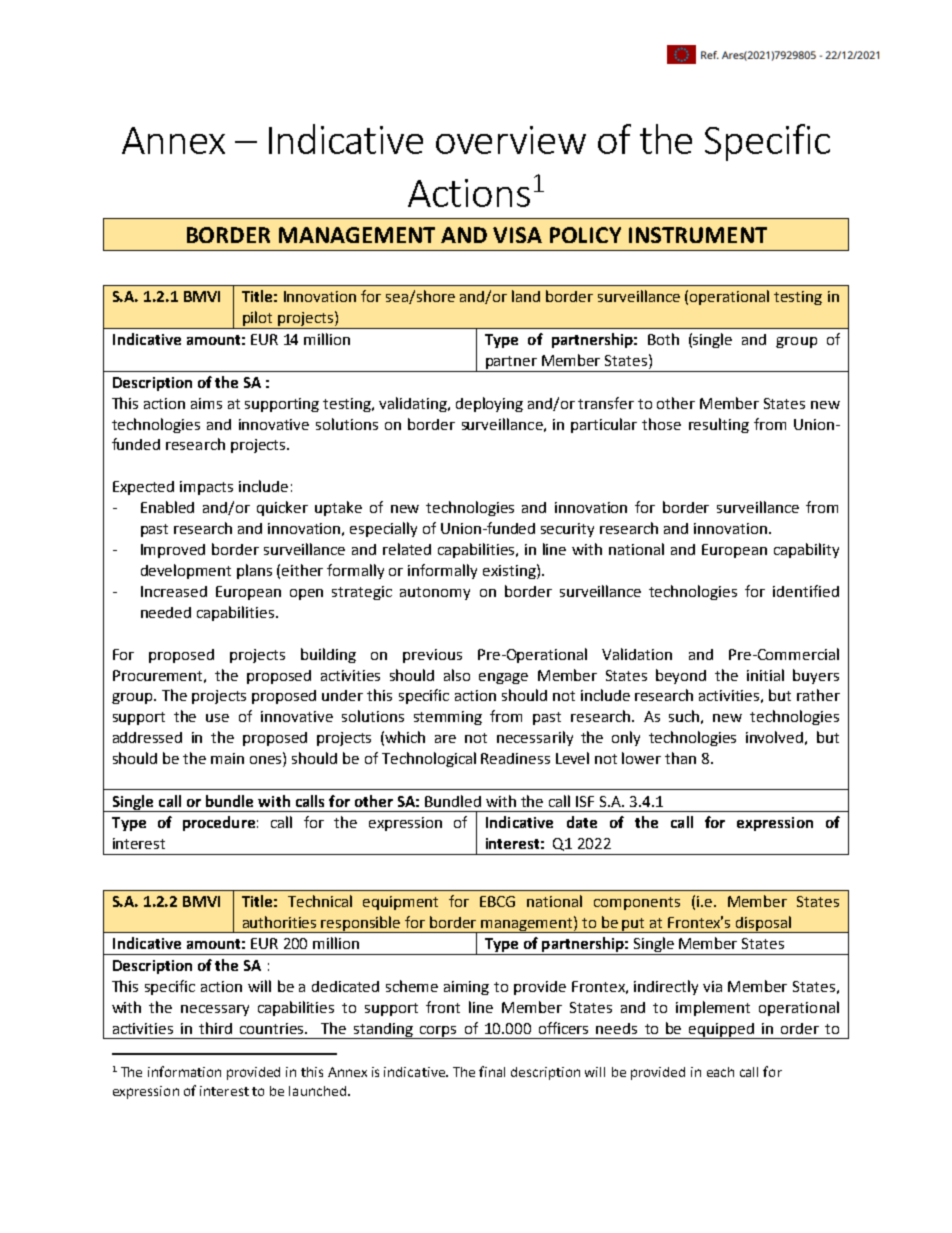  I want to click on procedure, so click(219, 823).
